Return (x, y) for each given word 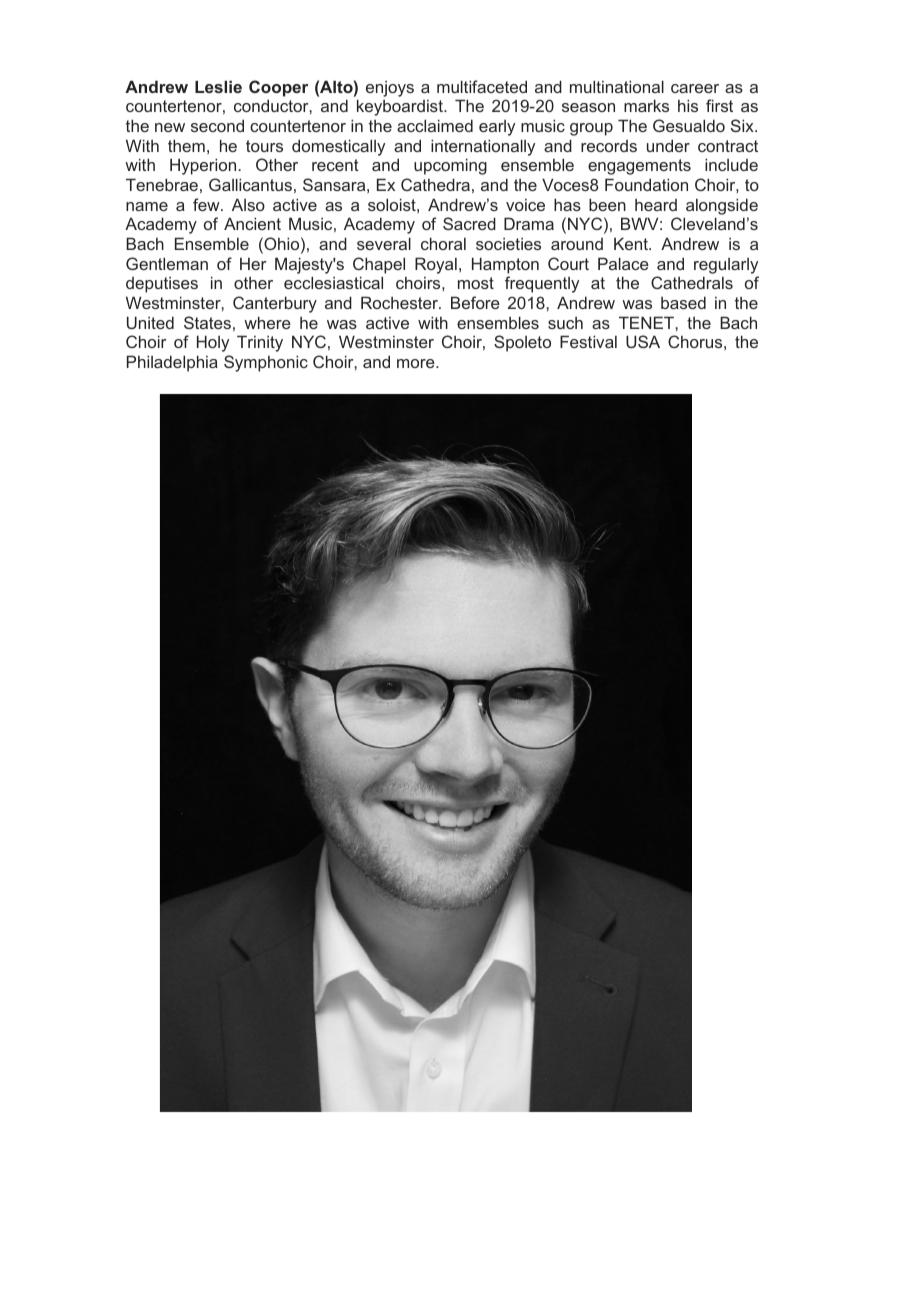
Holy (213, 343)
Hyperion (203, 166)
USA (643, 341)
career (695, 88)
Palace (623, 263)
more (417, 363)
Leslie (218, 86)
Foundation (646, 184)
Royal (436, 265)
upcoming (450, 166)
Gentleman (167, 263)
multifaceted (482, 86)
